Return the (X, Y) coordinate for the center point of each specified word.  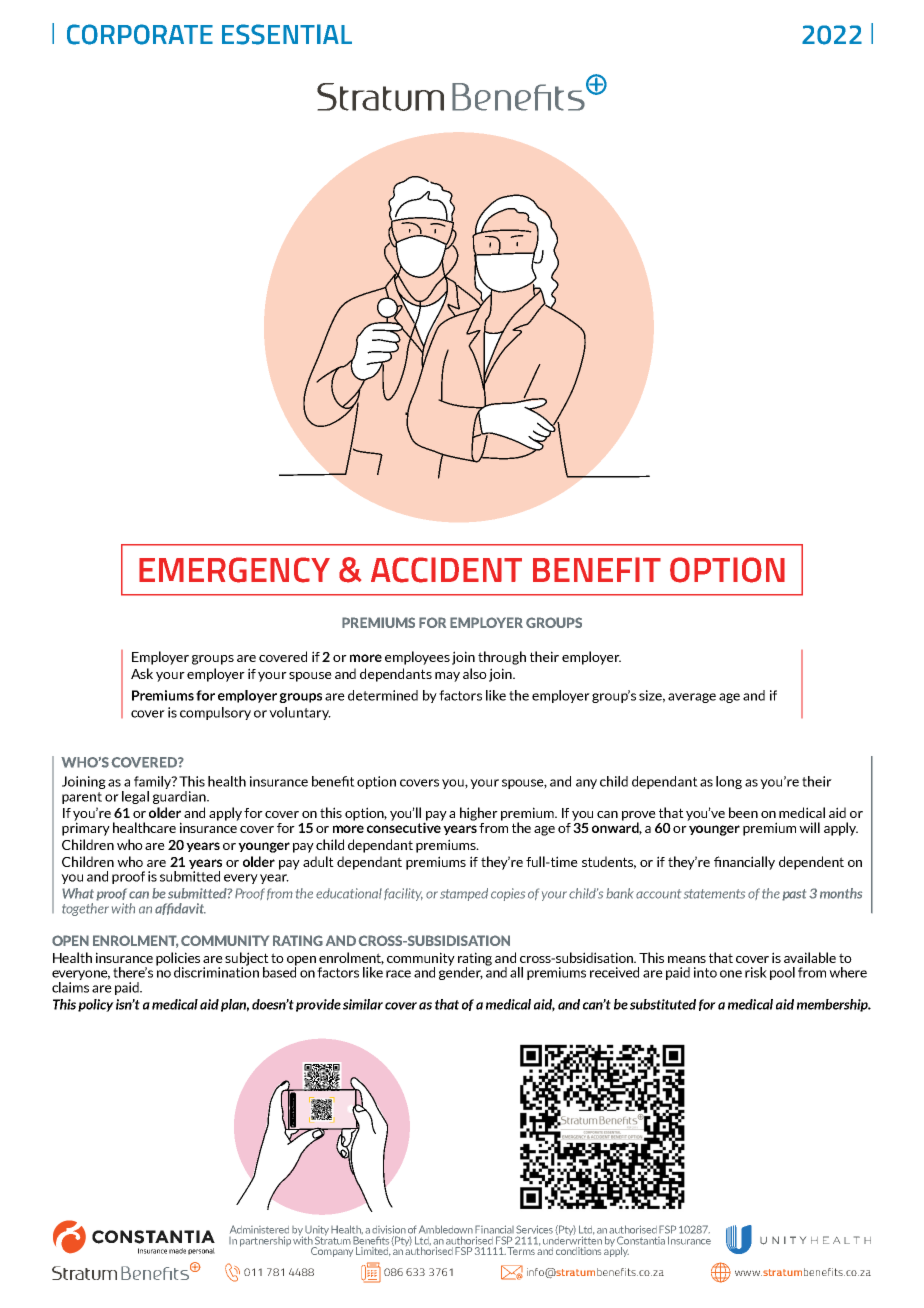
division (389, 1229)
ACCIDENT (446, 570)
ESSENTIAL (287, 34)
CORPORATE (140, 34)
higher (479, 814)
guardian (180, 796)
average (692, 698)
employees (417, 658)
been (743, 812)
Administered (259, 1229)
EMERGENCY (234, 570)
